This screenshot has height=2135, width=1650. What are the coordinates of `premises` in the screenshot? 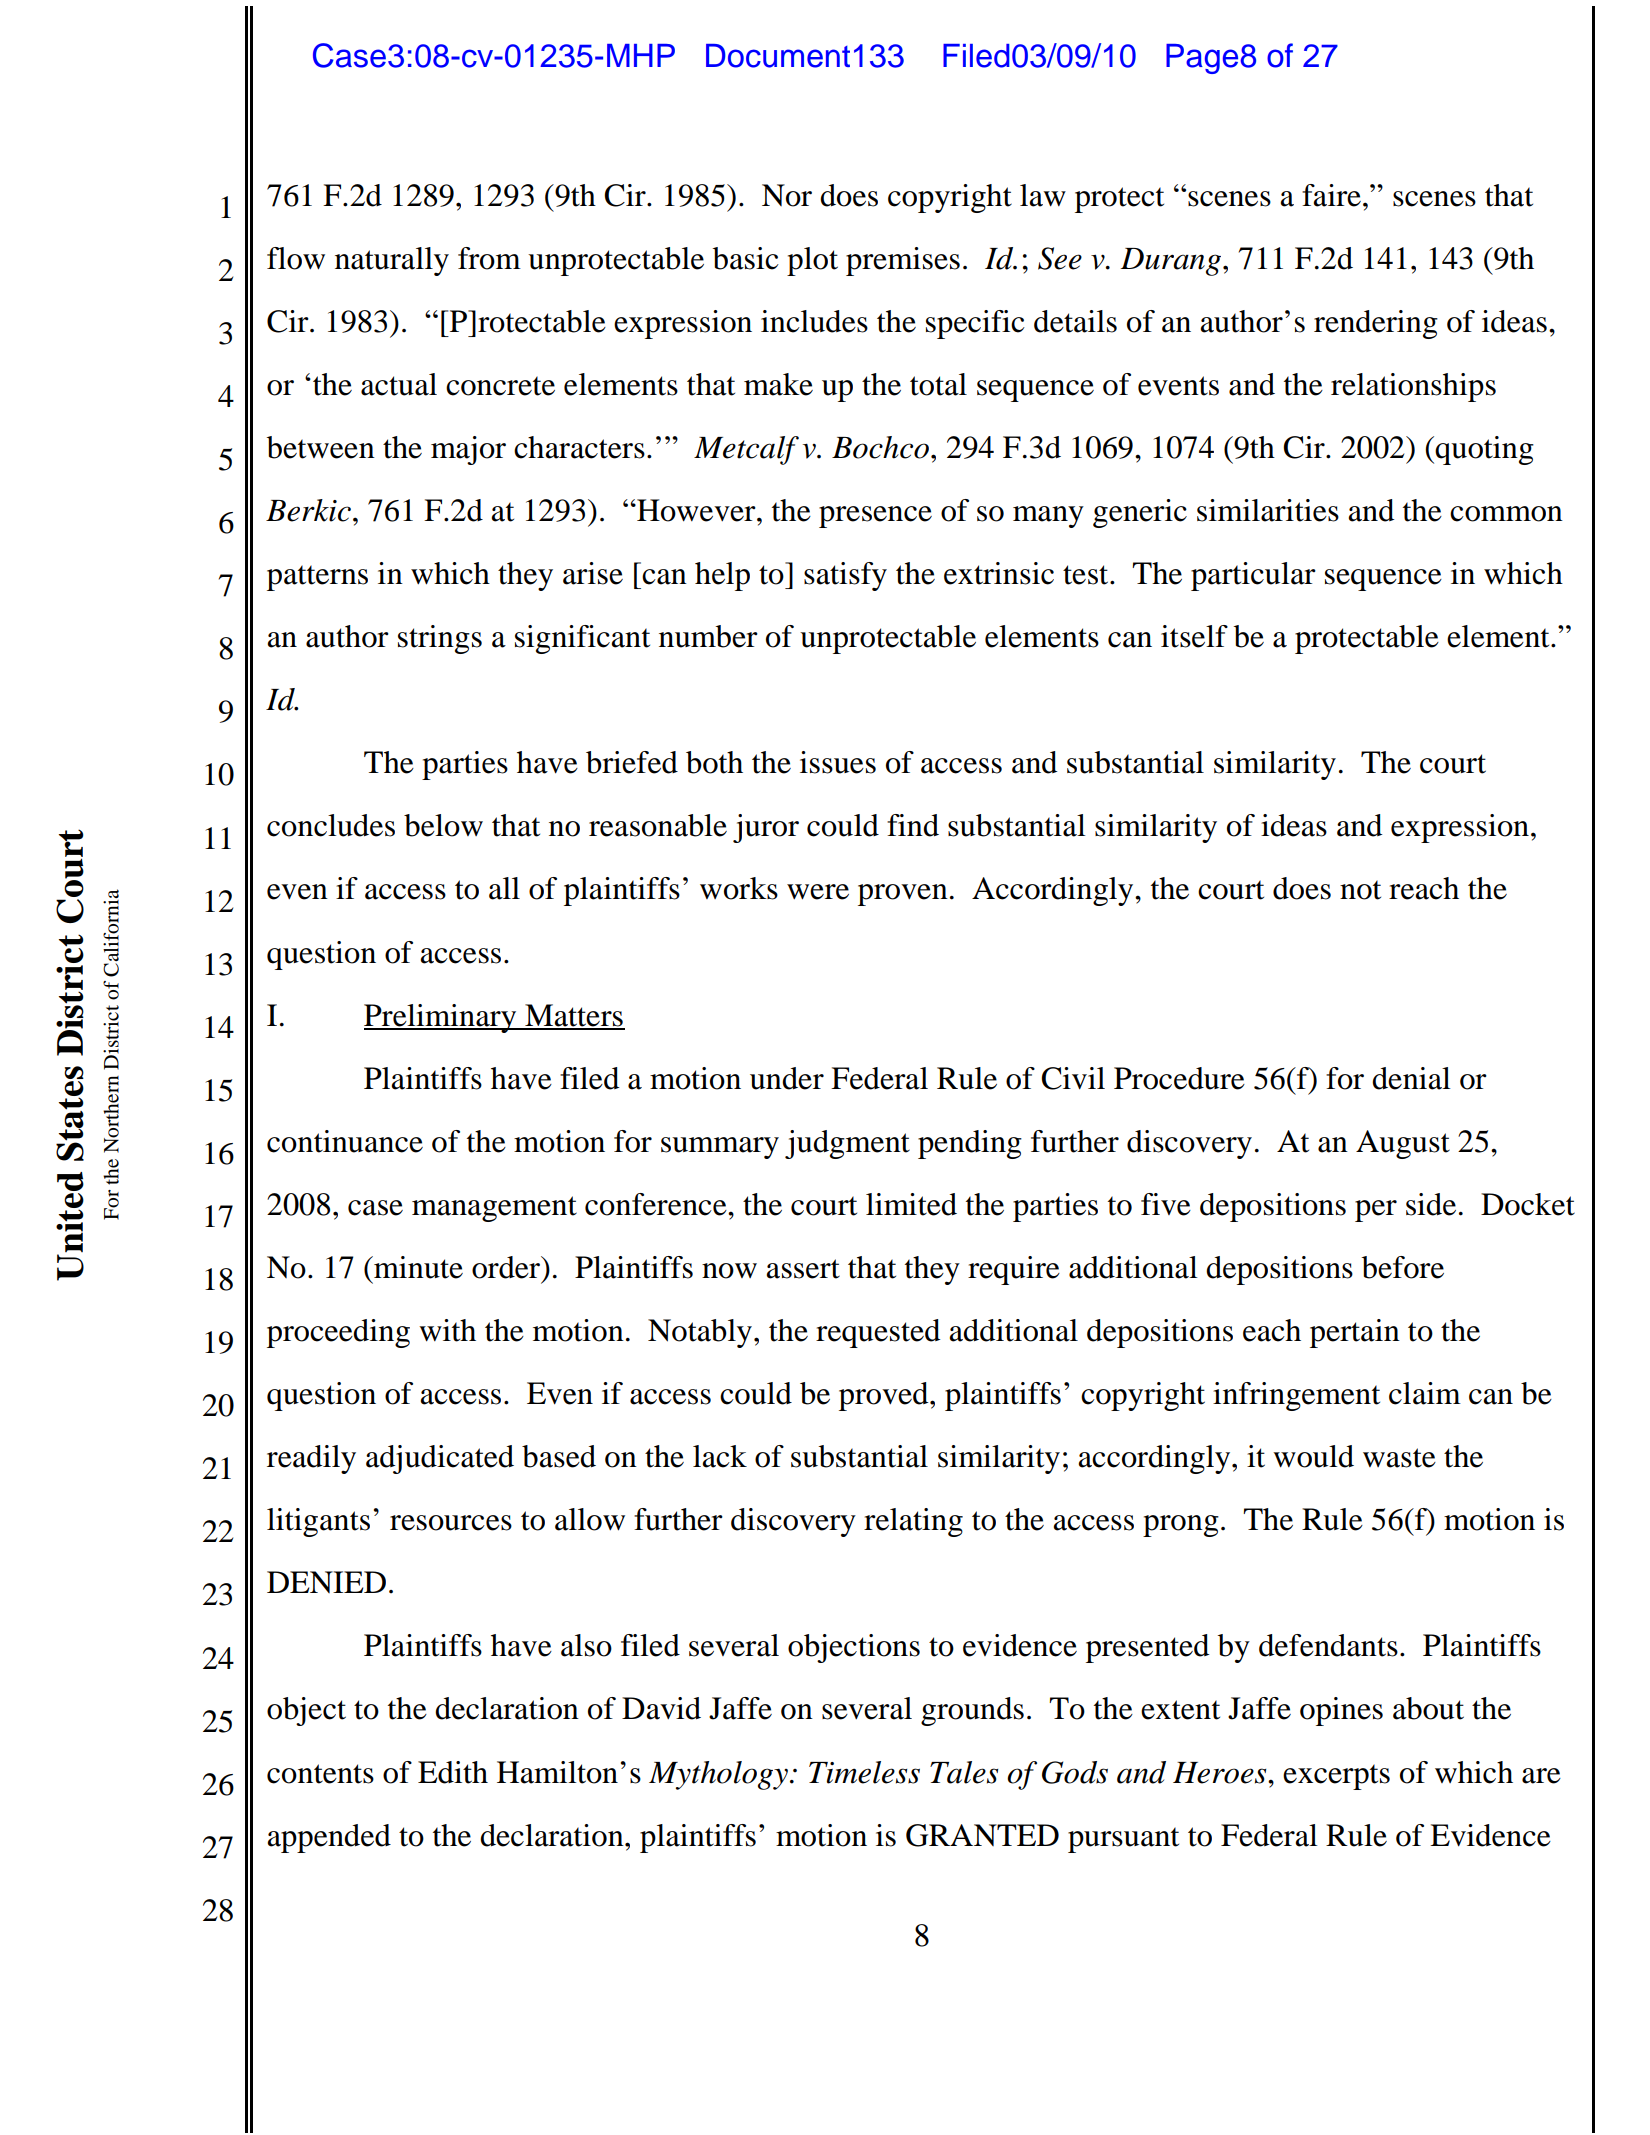 It's located at (903, 261).
